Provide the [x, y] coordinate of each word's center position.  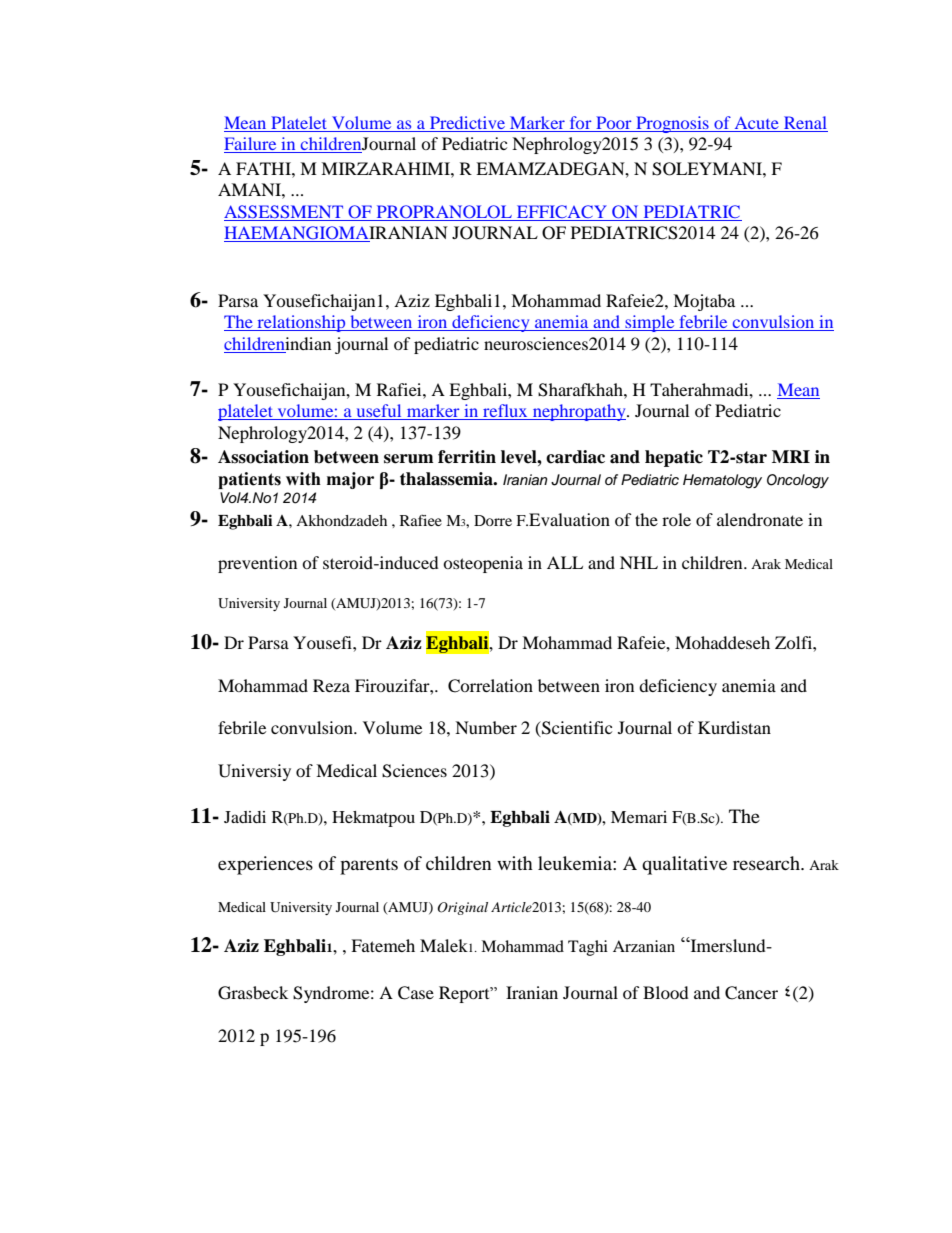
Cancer [751, 993]
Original [462, 908]
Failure [251, 145]
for [580, 124]
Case [416, 993]
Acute [756, 124]
